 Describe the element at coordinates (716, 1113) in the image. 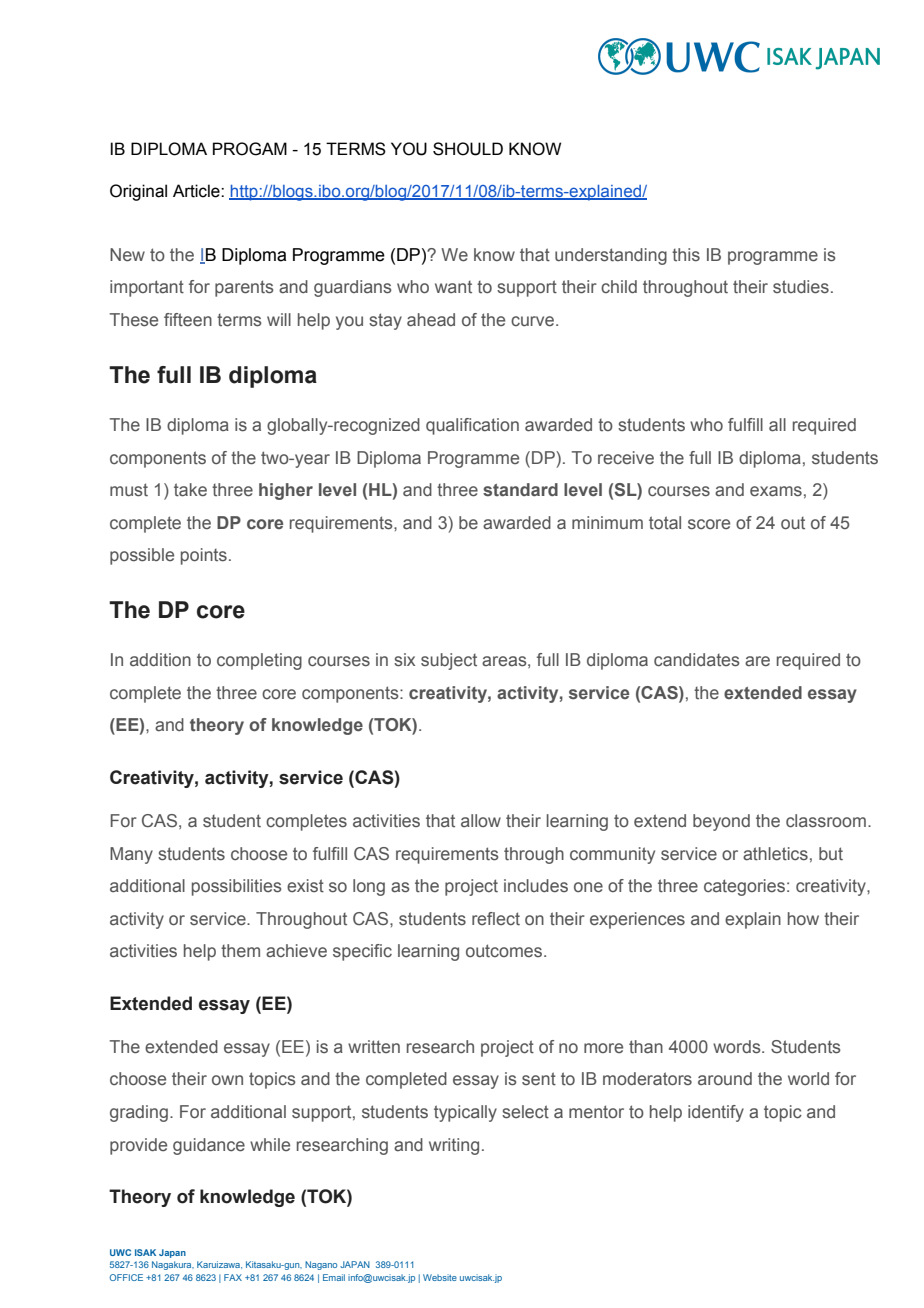

I see `identify` at that location.
